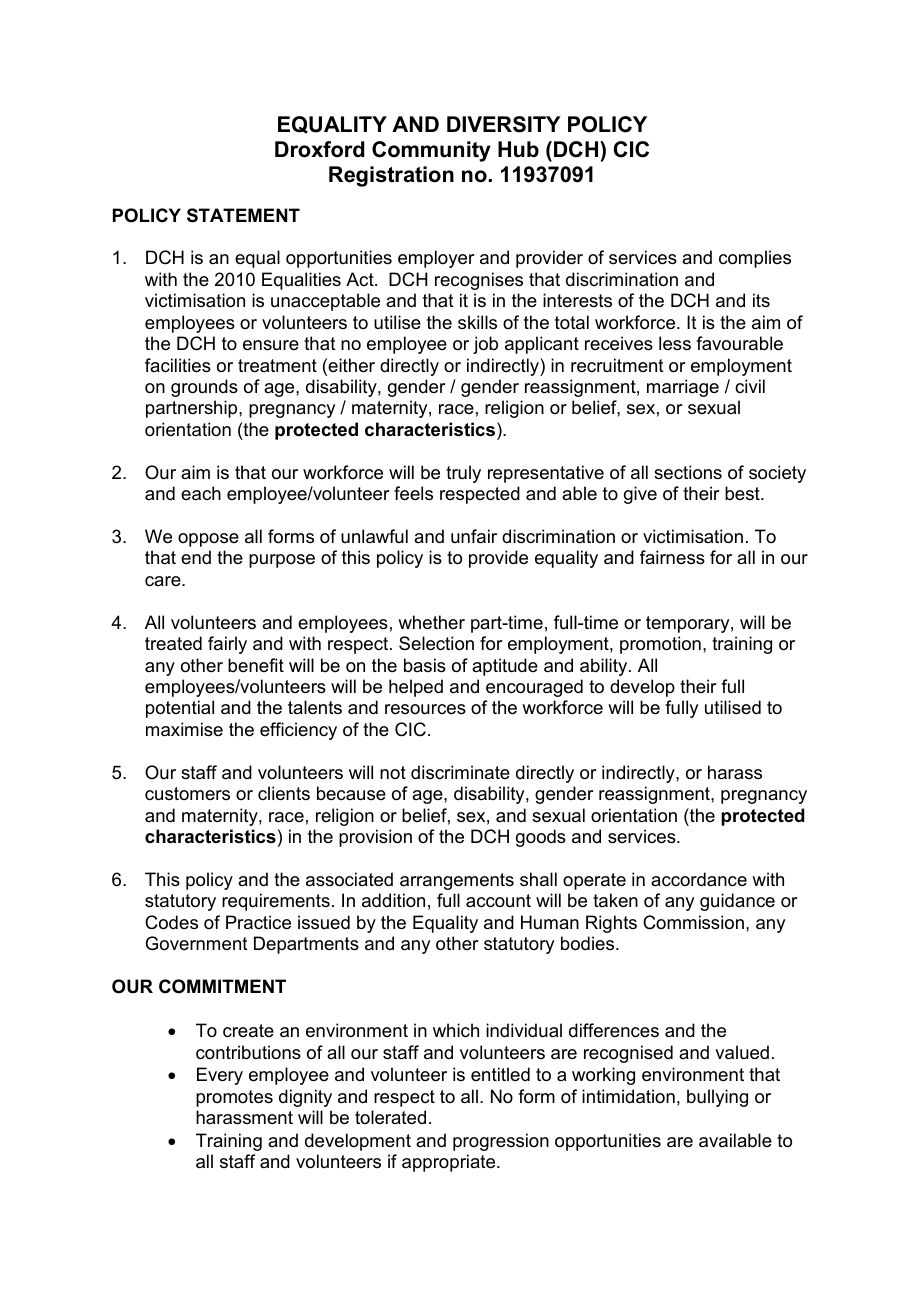  Describe the element at coordinates (243, 215) in the screenshot. I see `STATEMENT` at that location.
